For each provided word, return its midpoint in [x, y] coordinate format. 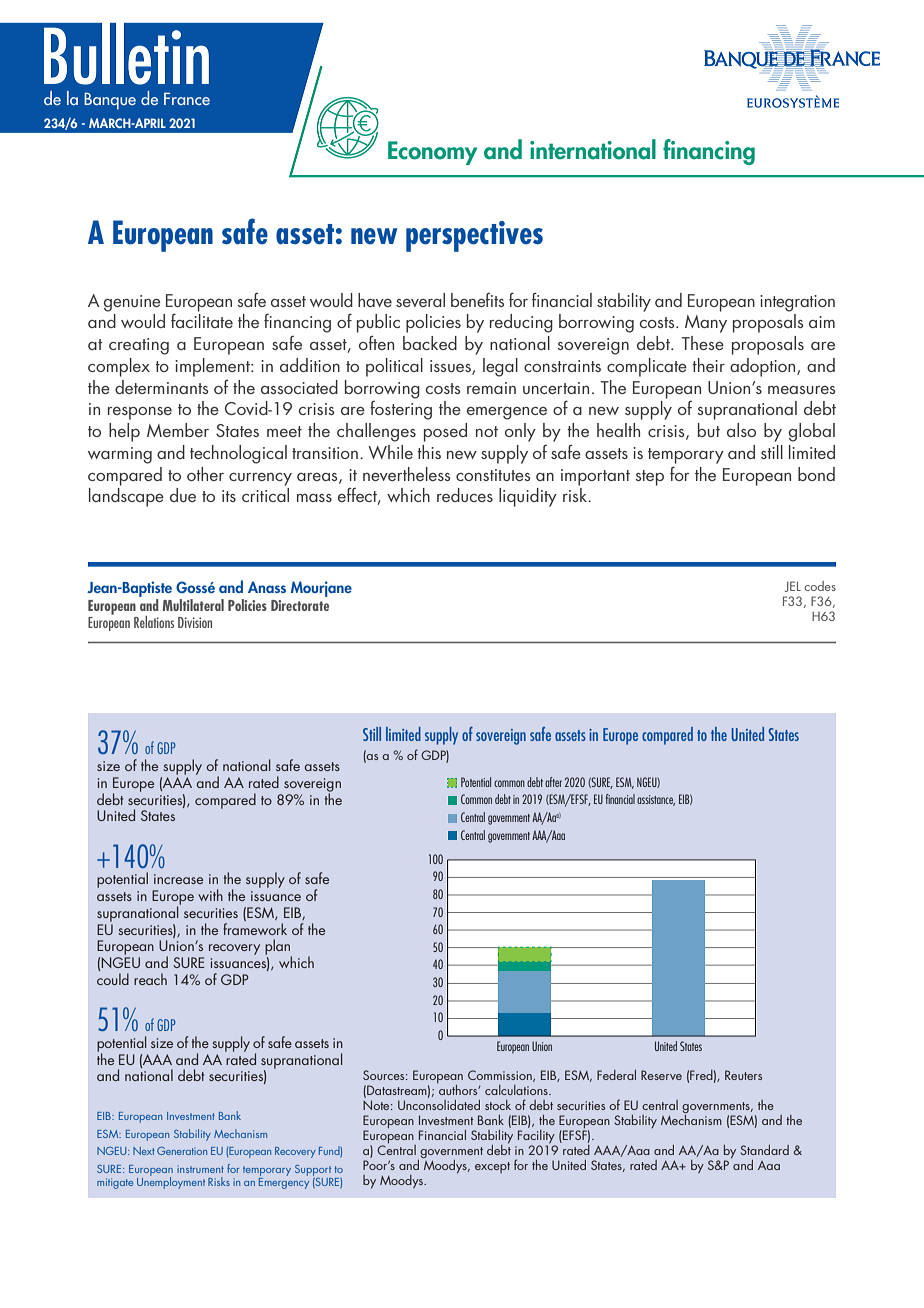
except [492, 1167]
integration [797, 303]
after [553, 782]
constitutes [493, 475]
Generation [182, 1151]
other [205, 474]
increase [178, 879]
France [187, 98]
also [741, 430]
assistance [656, 800]
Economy [432, 153]
